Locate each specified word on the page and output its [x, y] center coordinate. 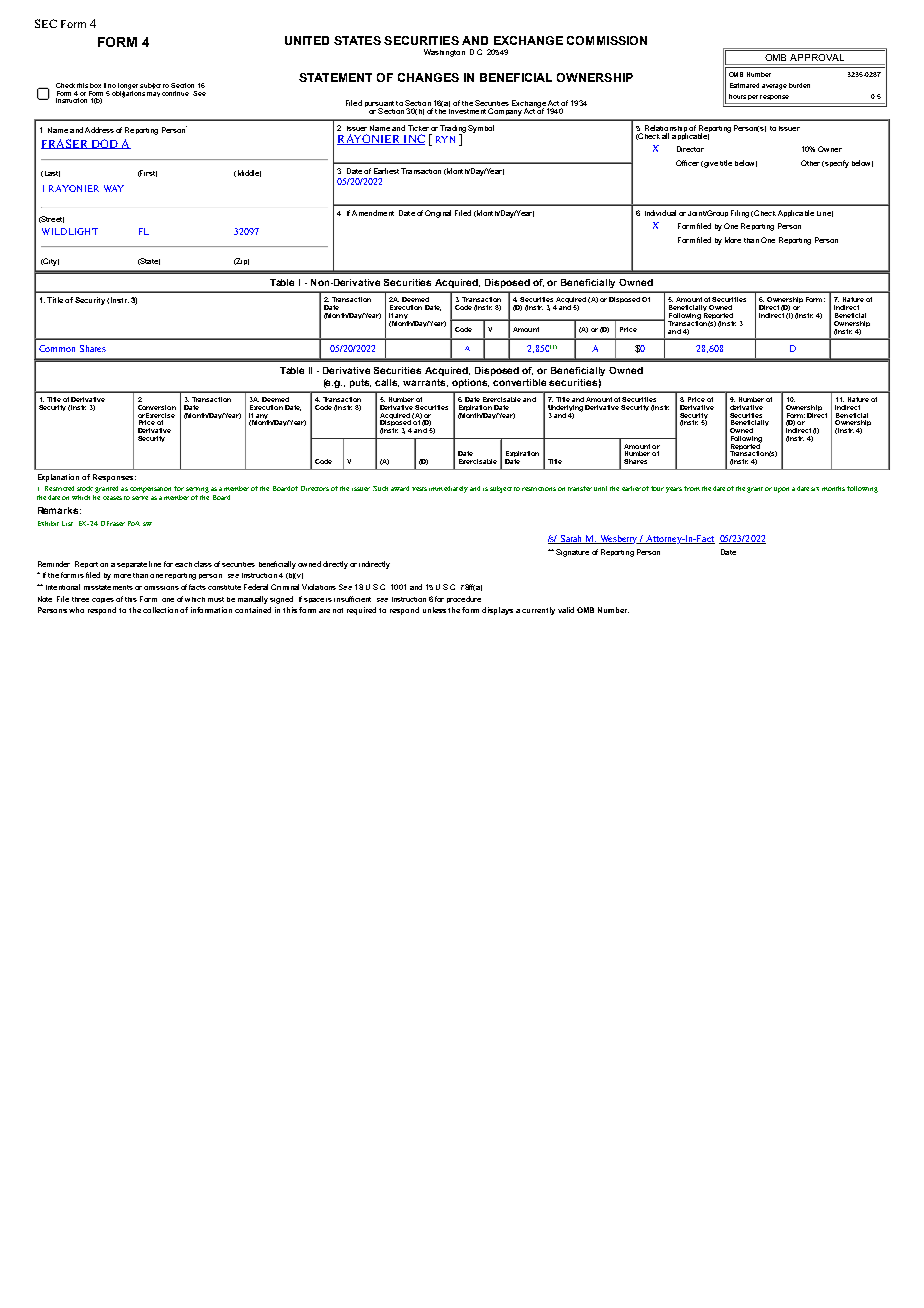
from [692, 488]
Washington [444, 53]
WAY [114, 188]
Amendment [373, 213]
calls [387, 383]
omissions [161, 588]
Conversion [157, 407]
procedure [464, 599]
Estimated [744, 85]
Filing [740, 214]
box [95, 85]
